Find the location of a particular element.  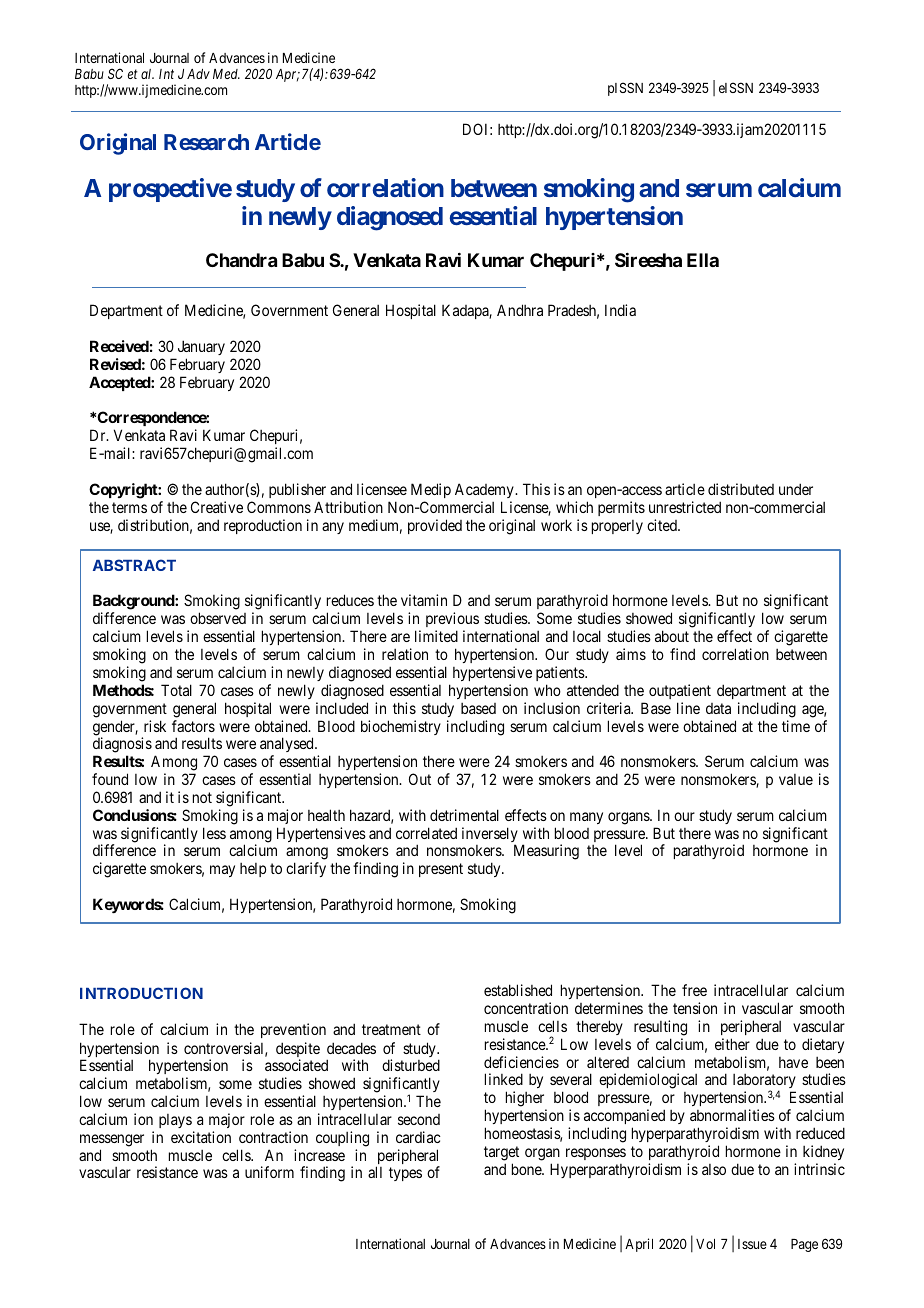

Academy is located at coordinates (485, 490).
